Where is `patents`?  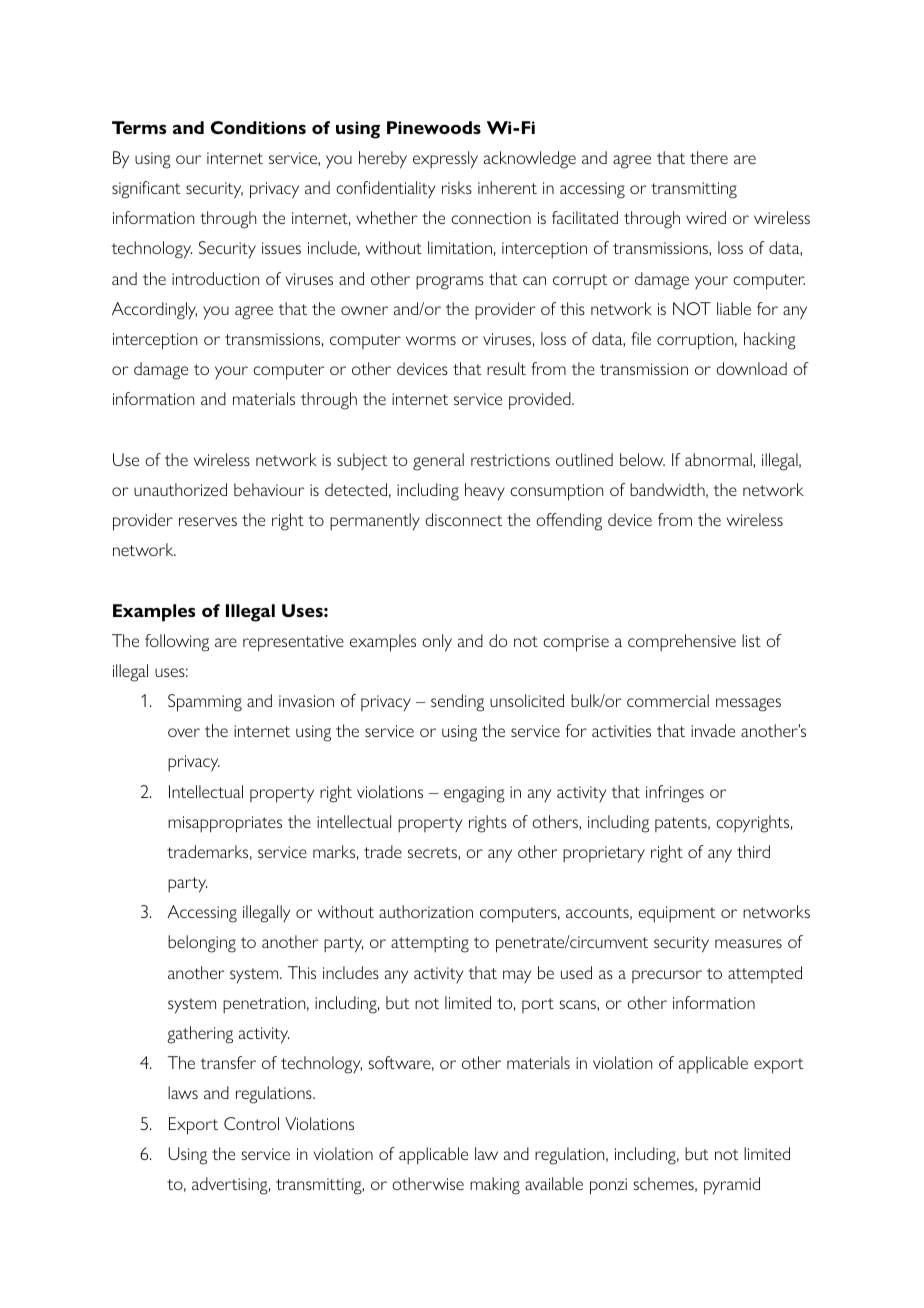 patents is located at coordinates (682, 824).
